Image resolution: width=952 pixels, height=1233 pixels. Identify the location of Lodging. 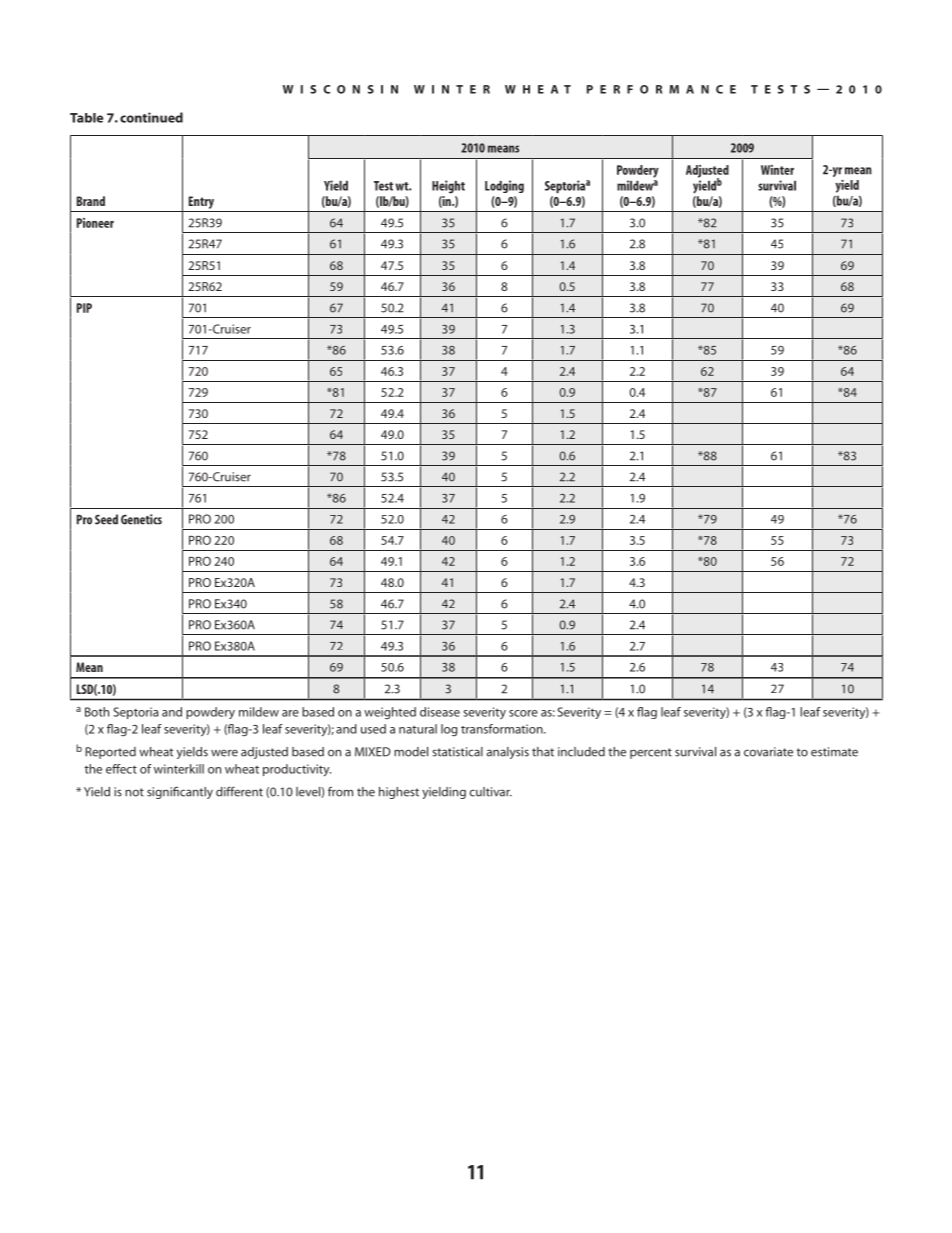
(504, 186).
